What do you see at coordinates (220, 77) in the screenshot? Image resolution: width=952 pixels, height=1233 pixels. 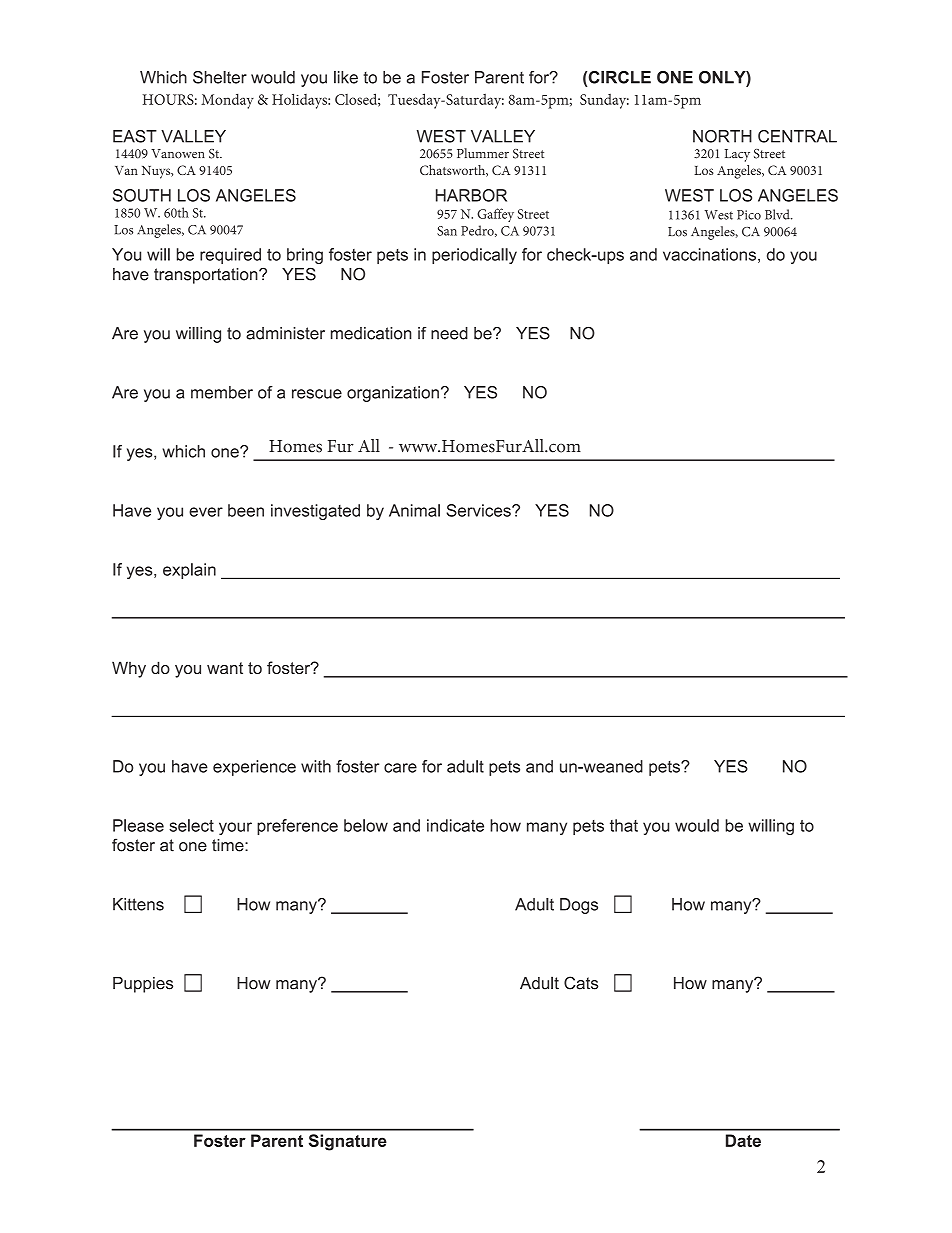 I see `Shelter` at bounding box center [220, 77].
